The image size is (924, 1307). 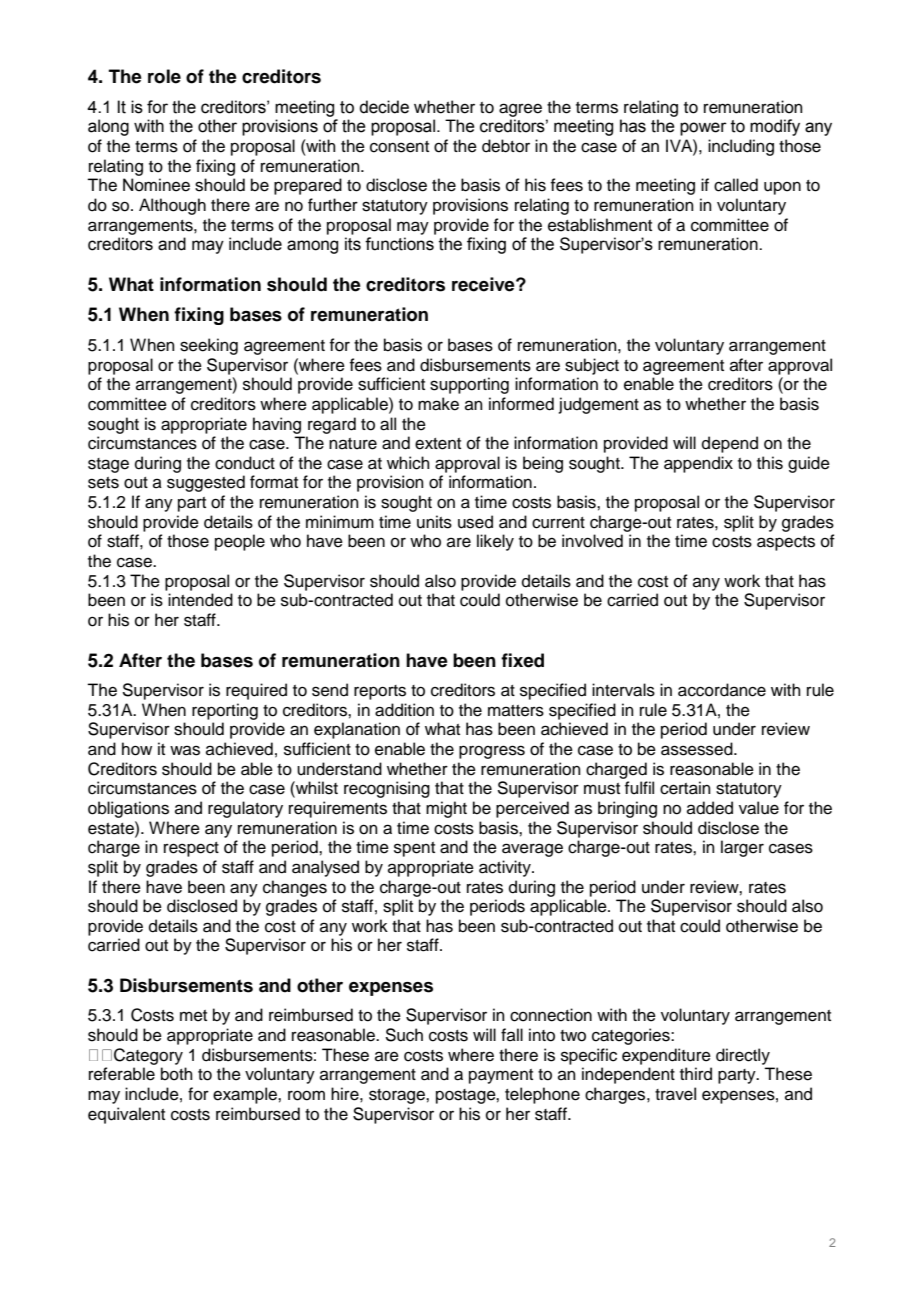 What do you see at coordinates (495, 542) in the screenshot?
I see `likely` at bounding box center [495, 542].
